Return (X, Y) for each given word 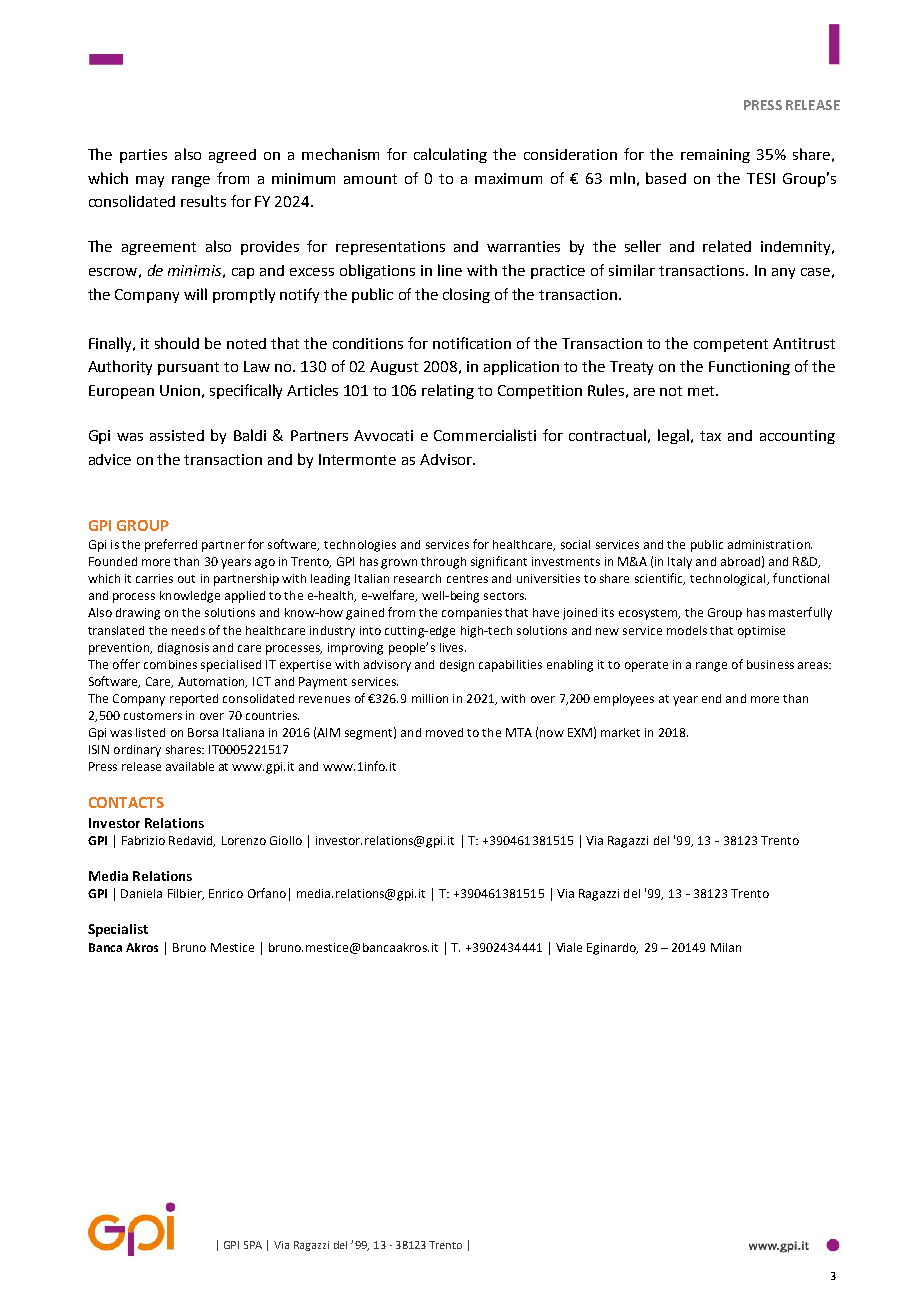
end (711, 698)
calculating (450, 155)
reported (194, 700)
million (430, 698)
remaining (715, 156)
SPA (253, 1245)
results (203, 201)
